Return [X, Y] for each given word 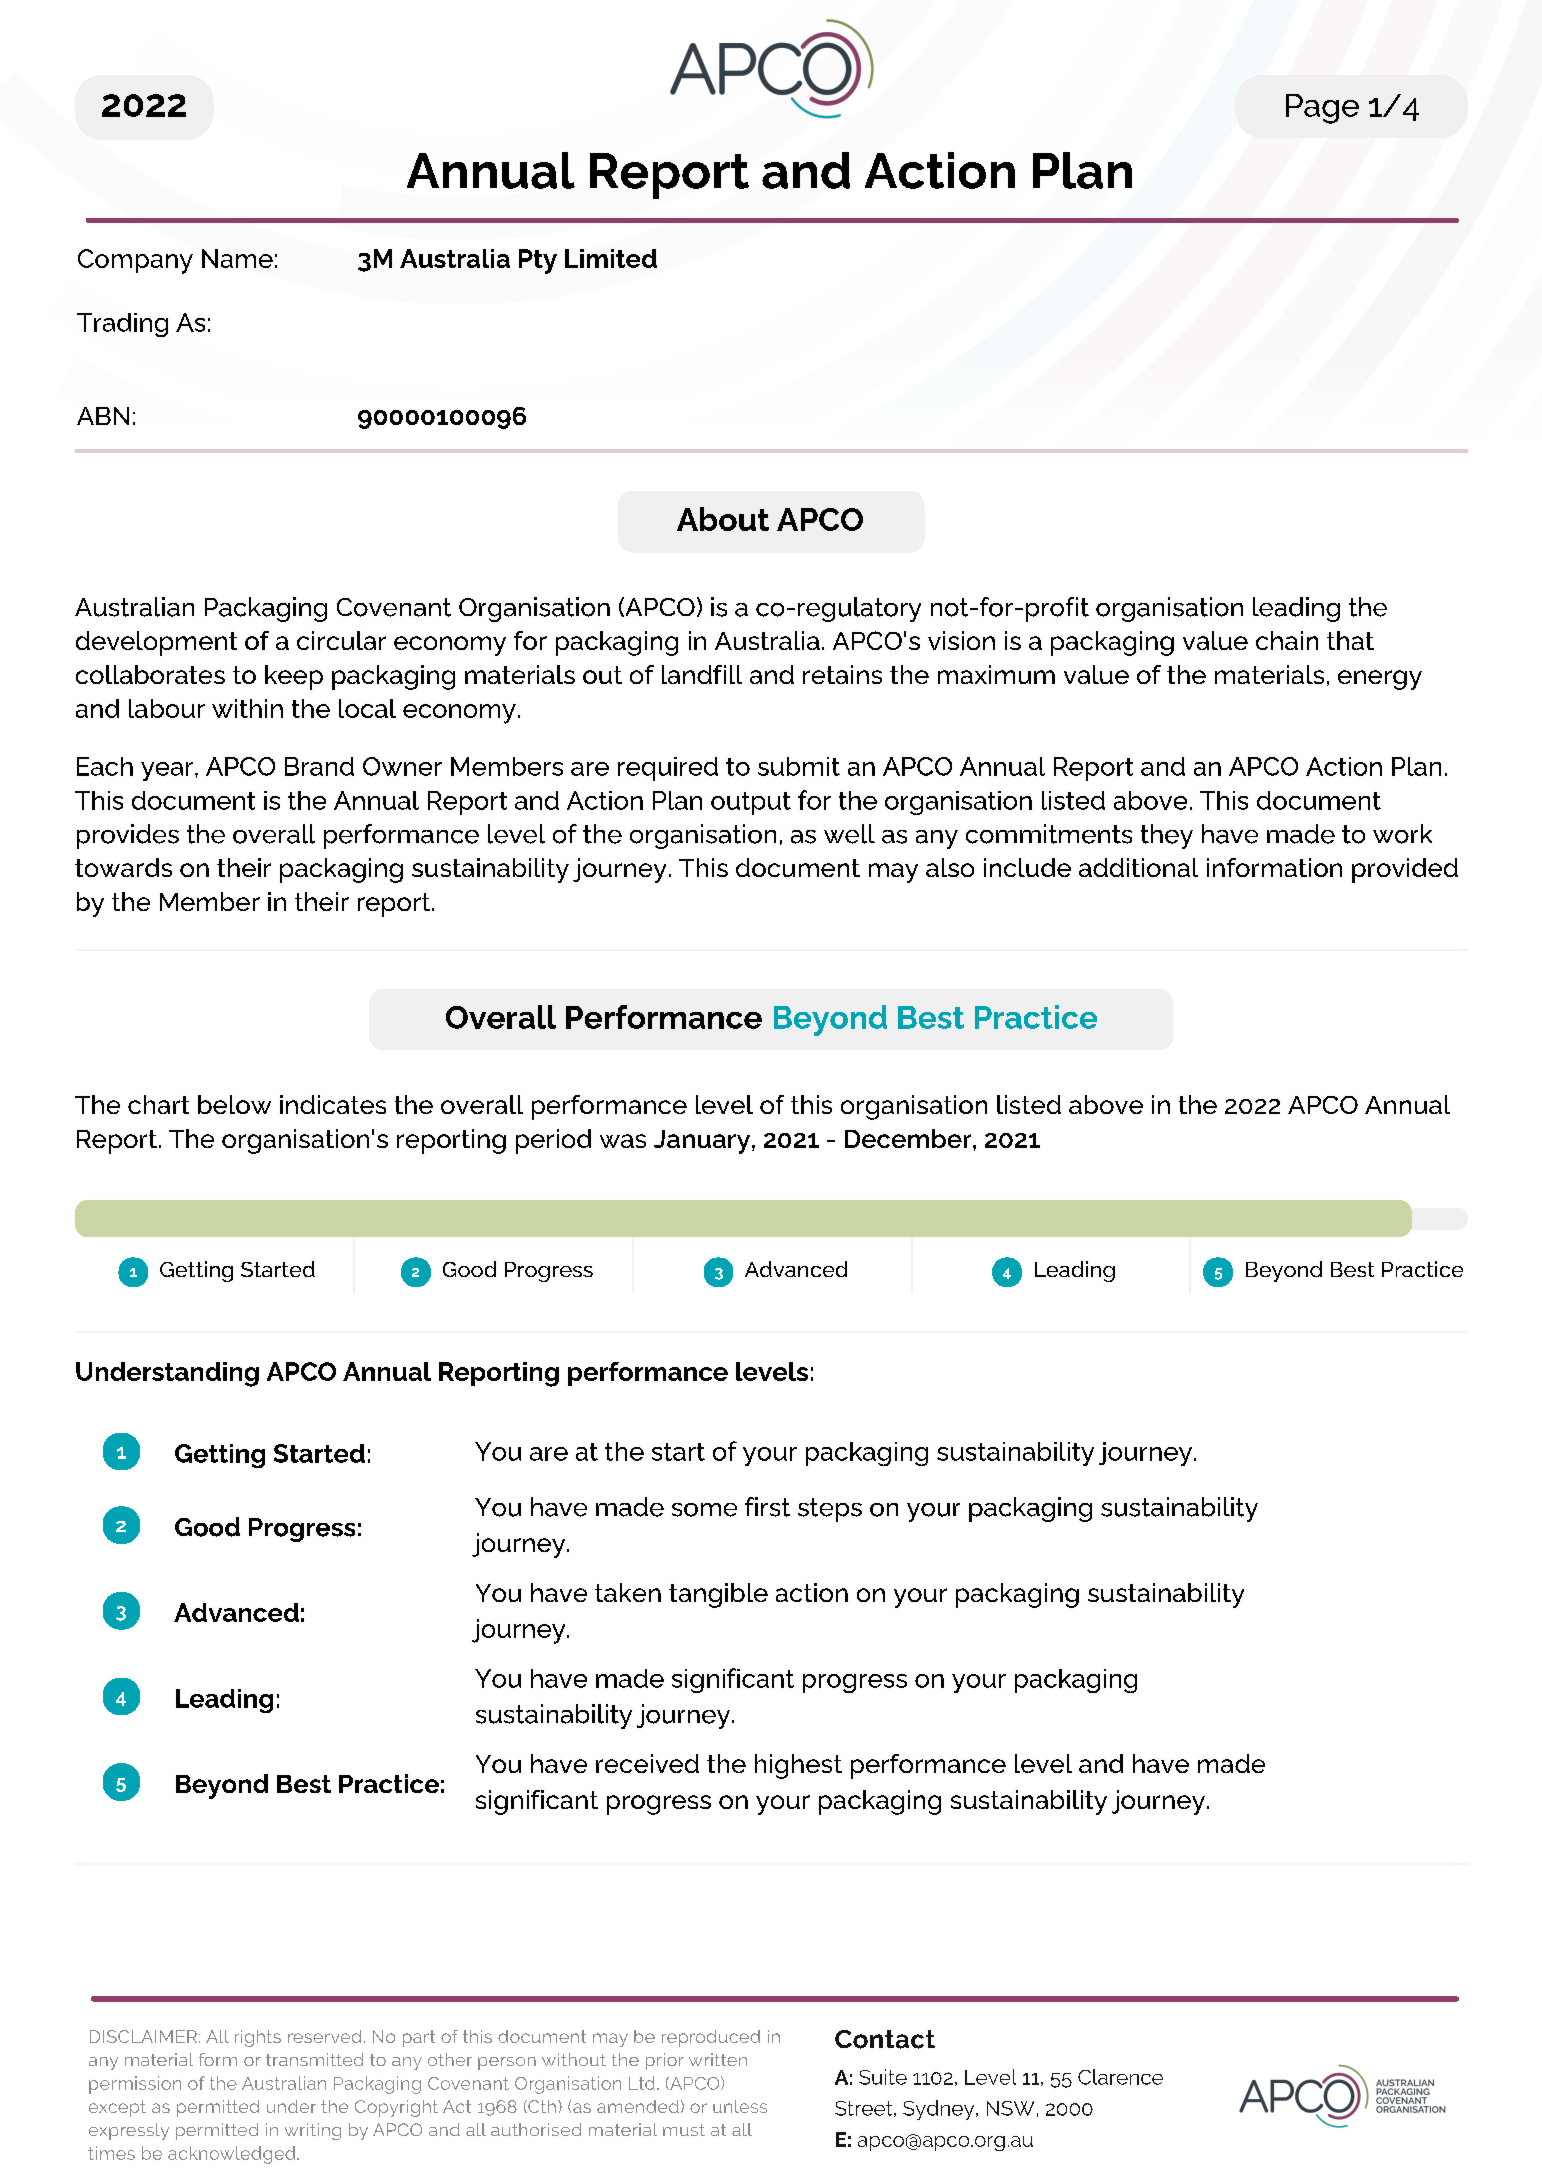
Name [237, 258]
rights [258, 2038]
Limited [611, 258]
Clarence [1120, 2077]
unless [740, 2106]
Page [1322, 109]
